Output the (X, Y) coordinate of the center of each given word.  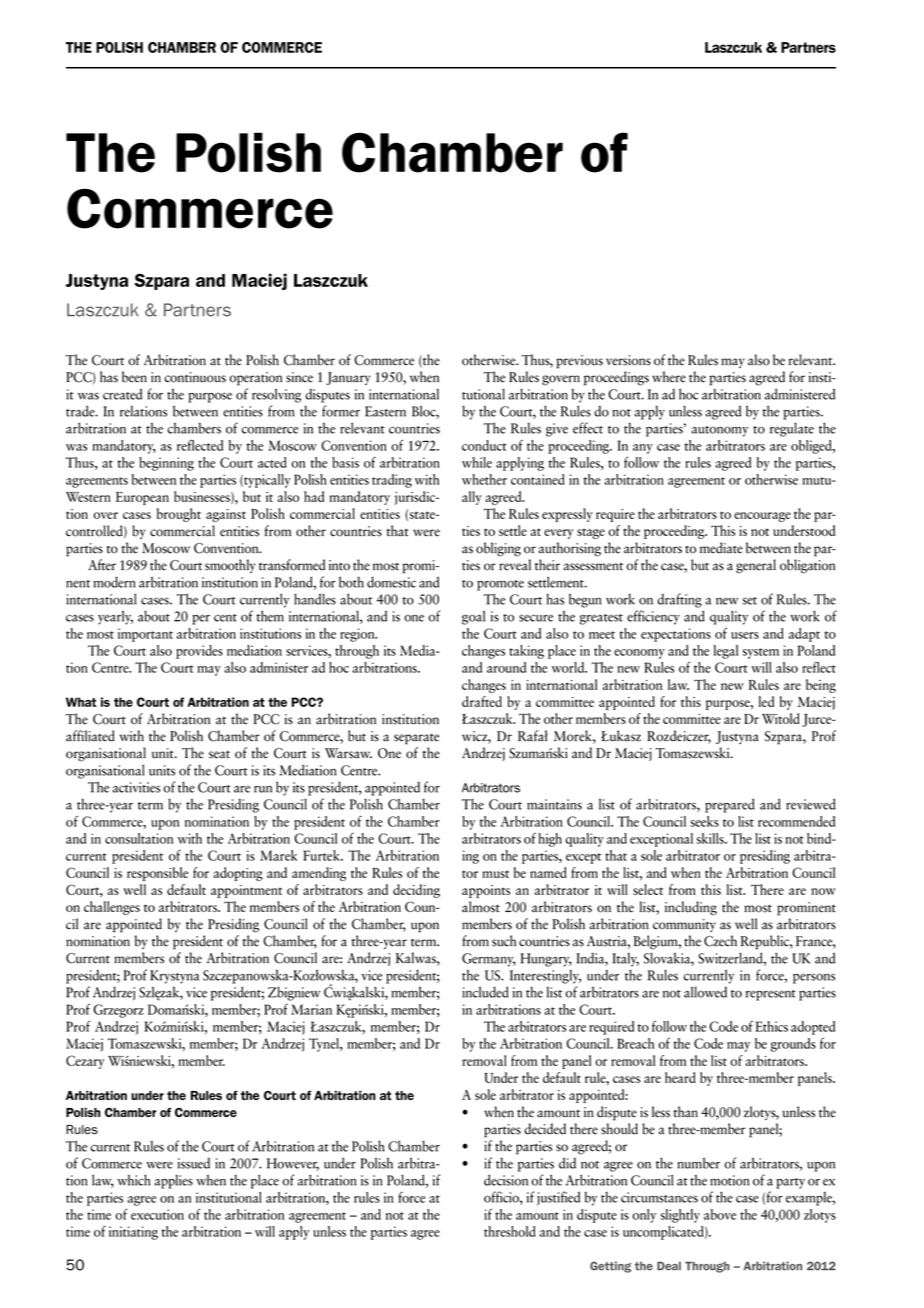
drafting (679, 600)
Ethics (771, 1026)
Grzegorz (118, 1011)
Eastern (385, 411)
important (145, 635)
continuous (195, 377)
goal (473, 617)
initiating (133, 1233)
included (485, 992)
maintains (554, 804)
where (669, 377)
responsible (157, 874)
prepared (730, 805)
